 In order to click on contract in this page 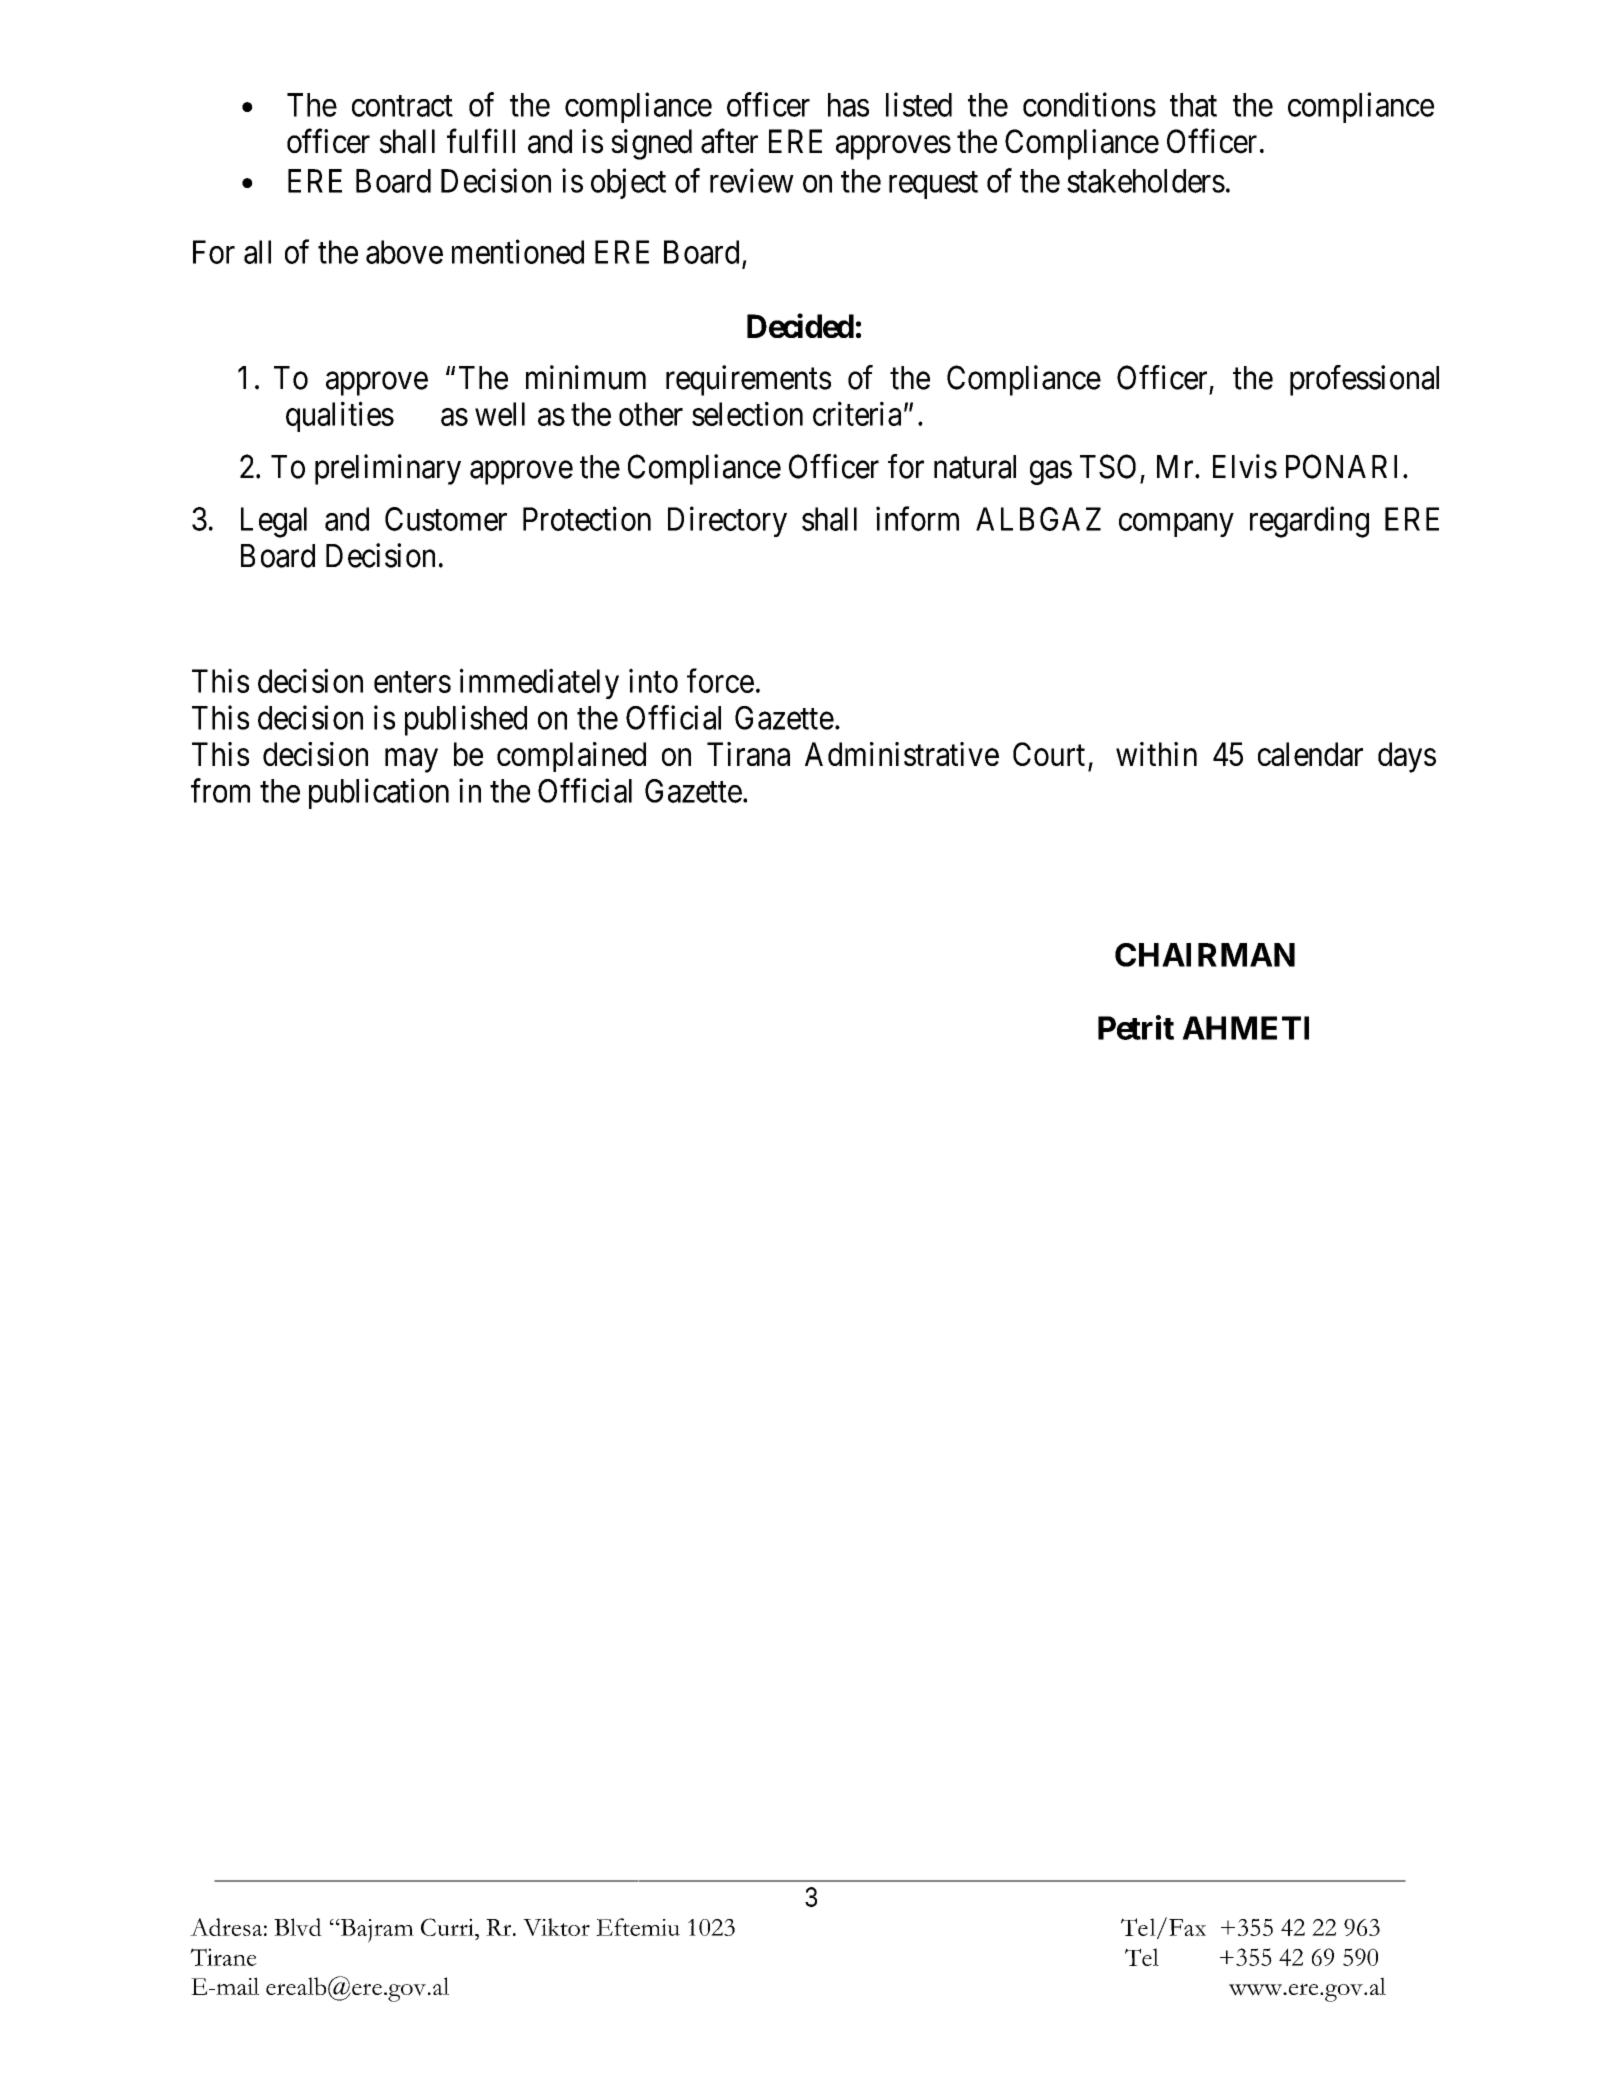, I will do `click(402, 106)`.
